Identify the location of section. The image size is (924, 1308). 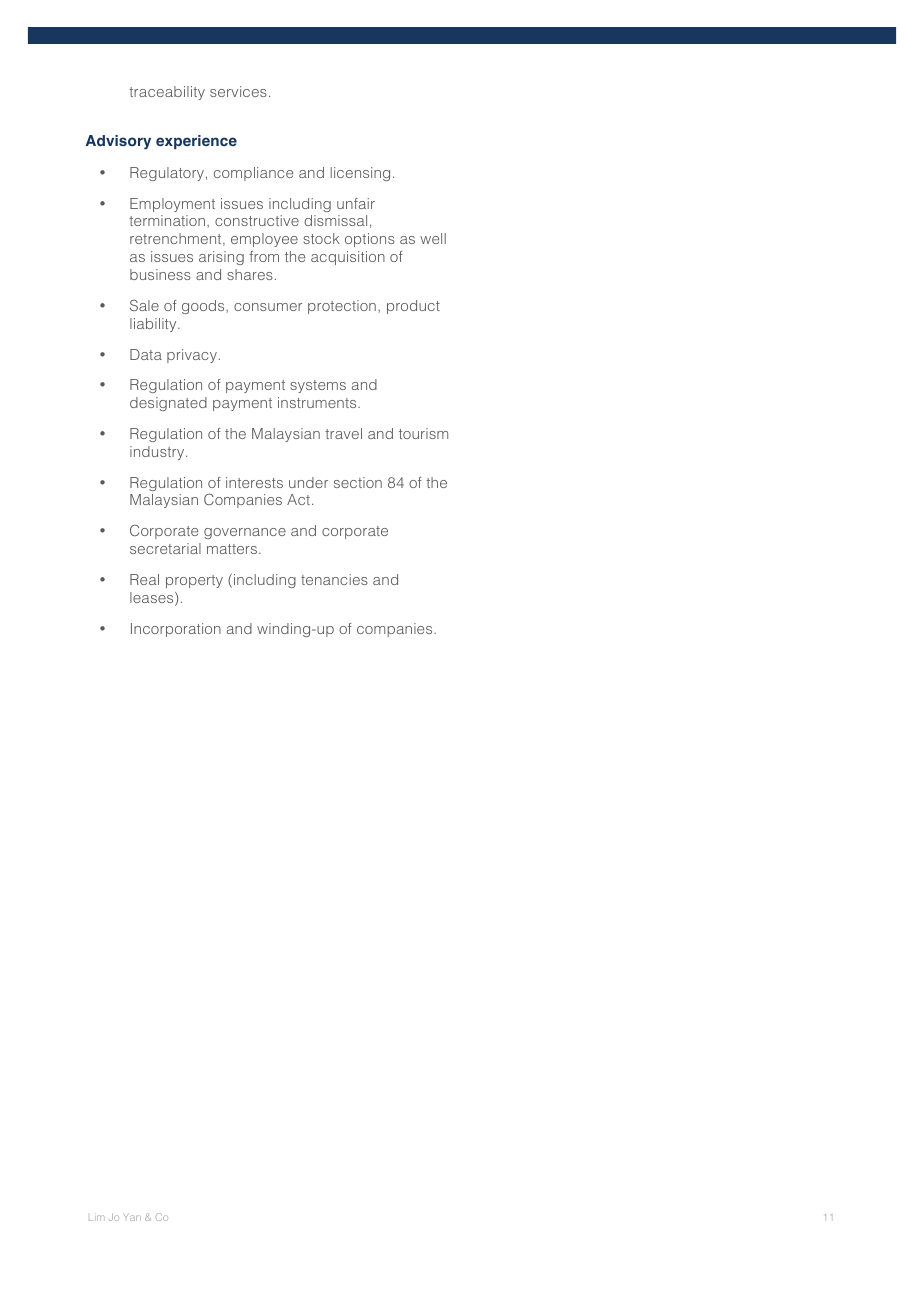
(358, 482).
